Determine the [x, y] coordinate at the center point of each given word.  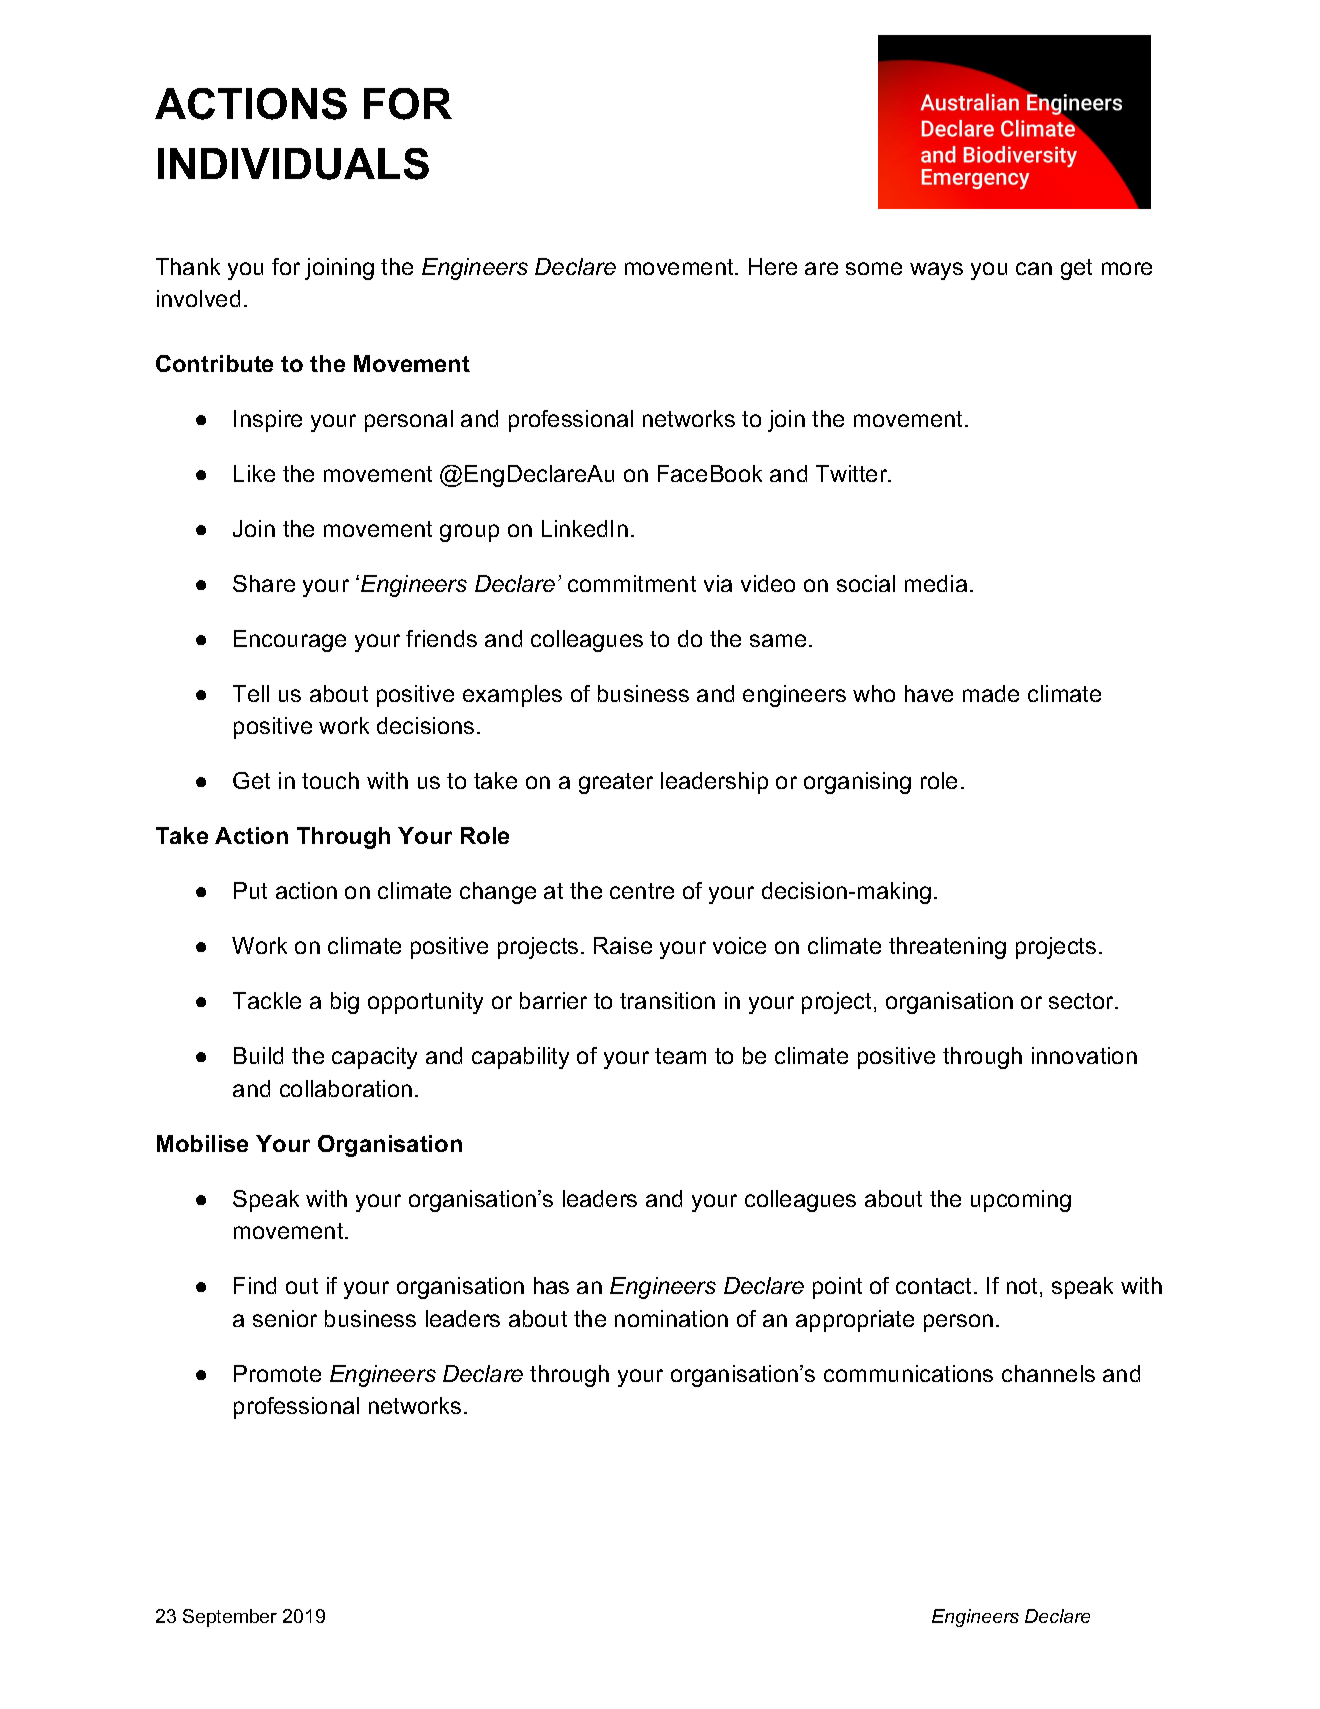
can [1034, 268]
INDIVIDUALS [293, 164]
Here [773, 266]
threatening [947, 948]
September [230, 1618]
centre [642, 891]
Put [250, 890]
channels [1048, 1373]
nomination [671, 1318]
